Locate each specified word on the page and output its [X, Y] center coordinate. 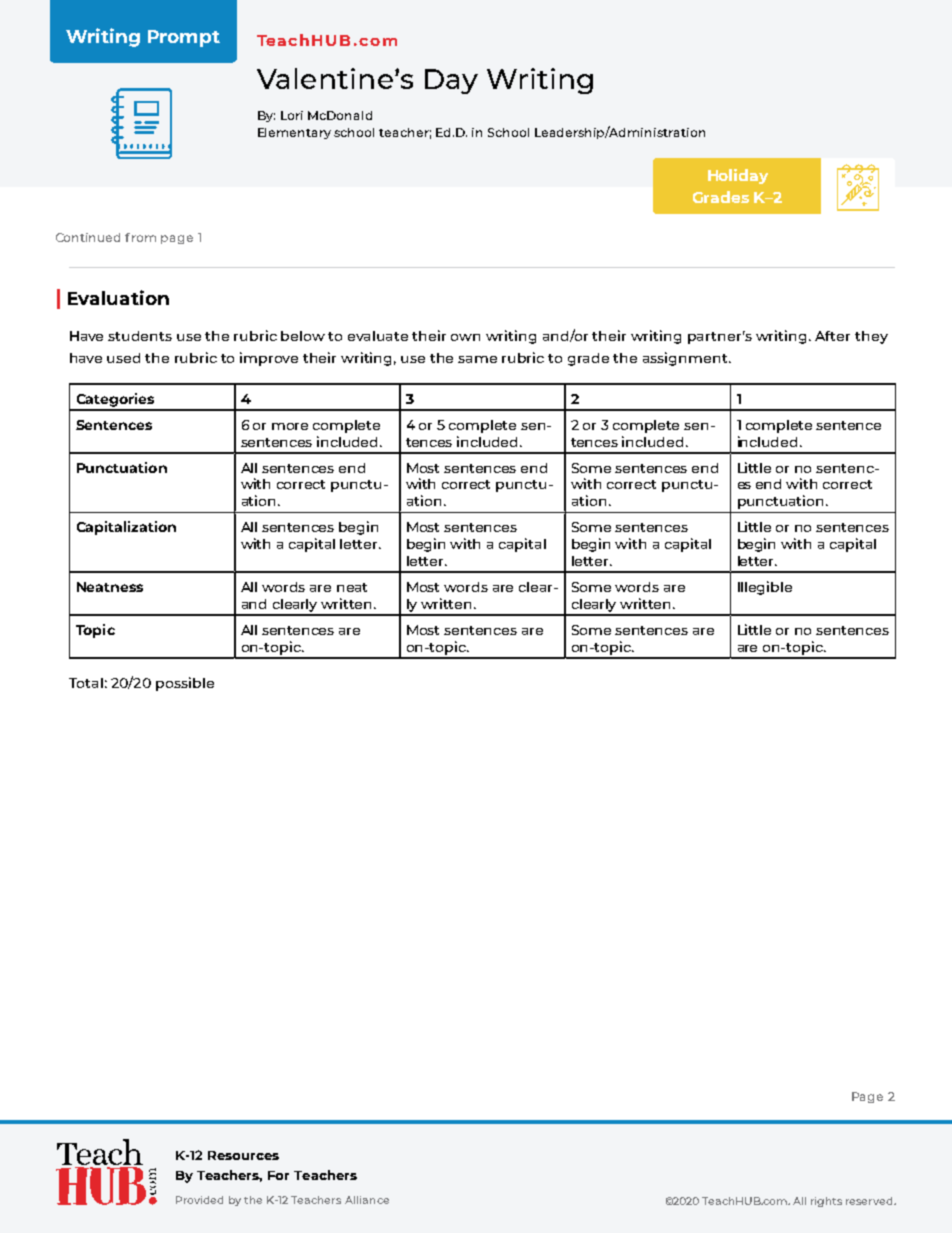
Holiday [738, 176]
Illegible [765, 588]
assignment [686, 359]
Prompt [184, 38]
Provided [199, 1200]
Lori [292, 115]
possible [185, 684]
